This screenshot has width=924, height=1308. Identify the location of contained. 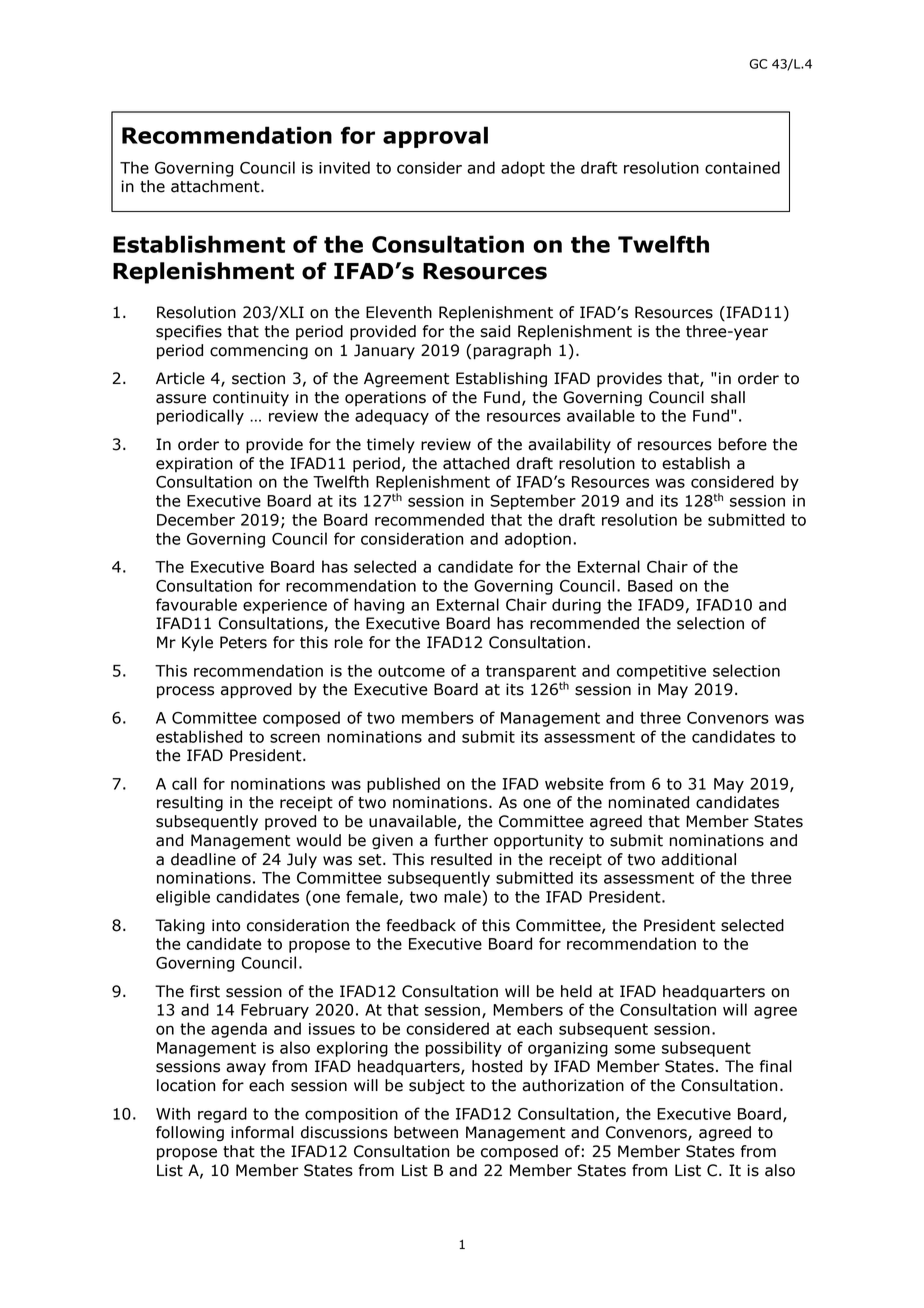
(742, 167).
